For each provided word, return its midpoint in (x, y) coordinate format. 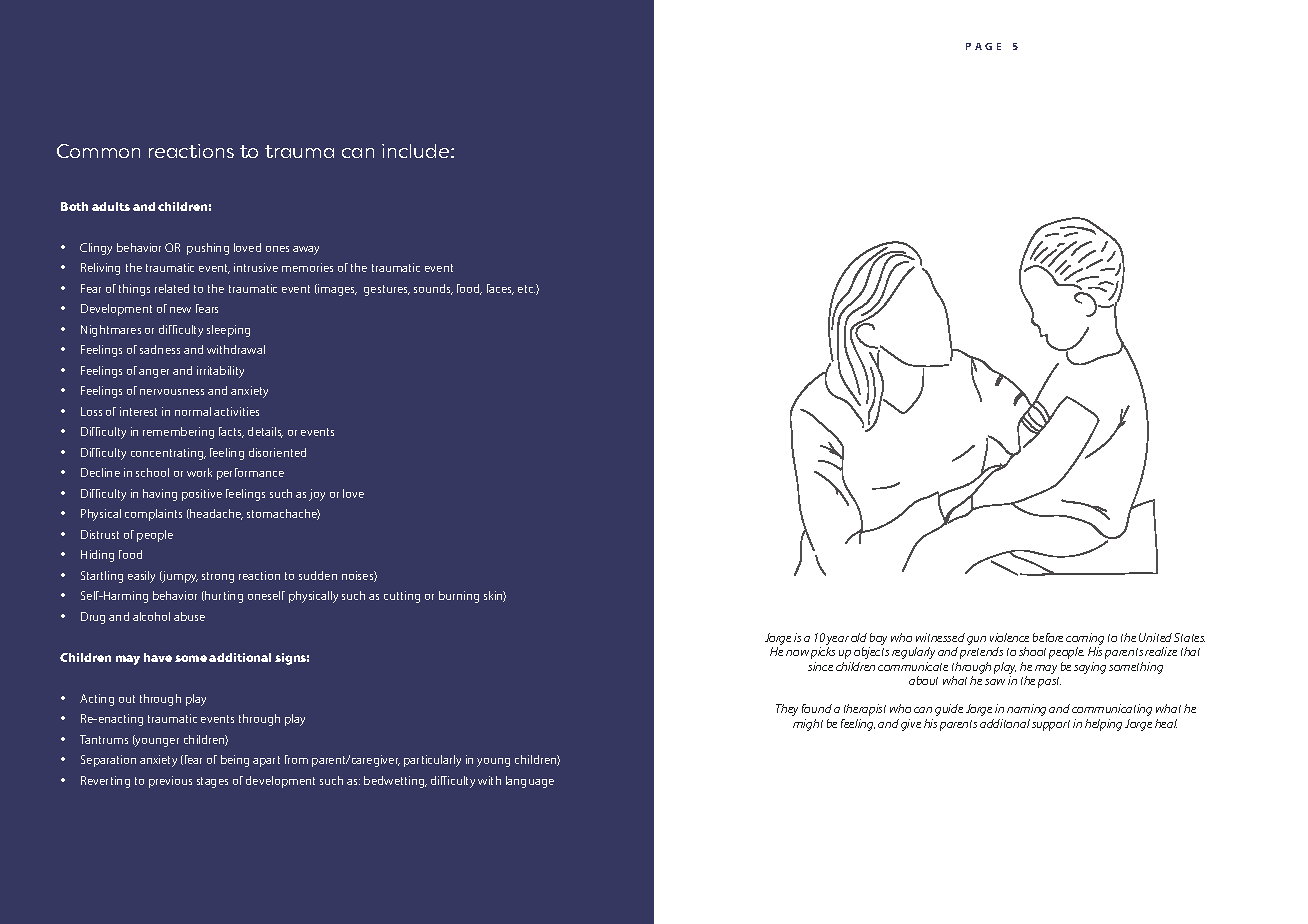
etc (526, 289)
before (1048, 637)
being (235, 761)
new (180, 310)
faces (500, 289)
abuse (189, 616)
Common (98, 151)
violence (1009, 637)
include (417, 151)
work (199, 472)
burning (459, 597)
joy (317, 495)
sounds (433, 289)
